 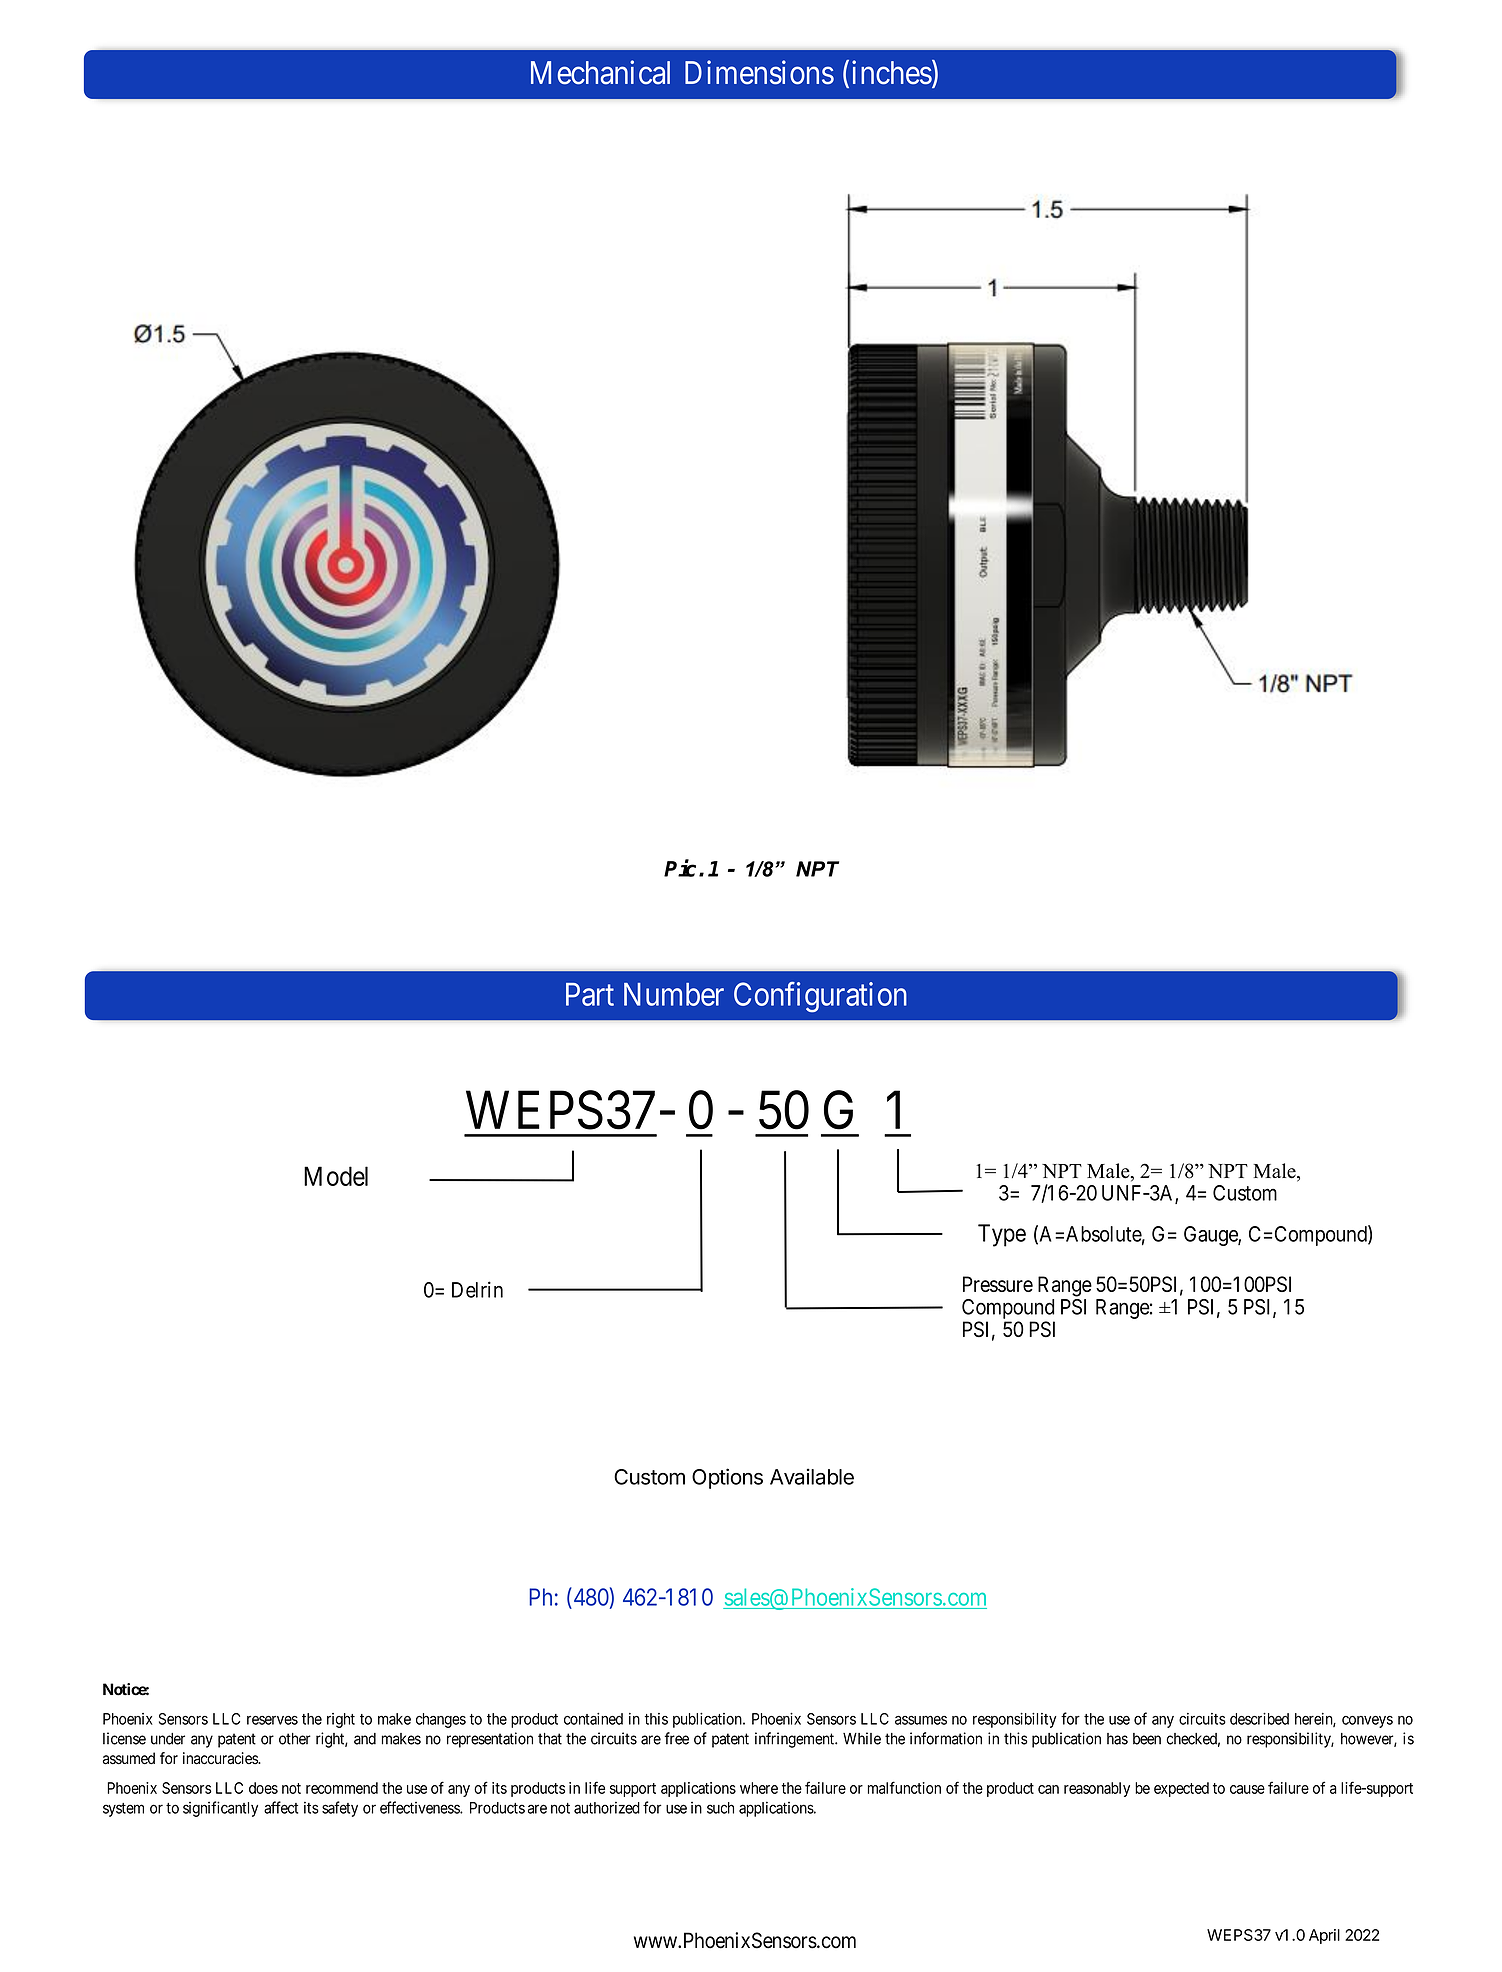 What do you see at coordinates (1002, 1235) in the screenshot?
I see `Type` at bounding box center [1002, 1235].
